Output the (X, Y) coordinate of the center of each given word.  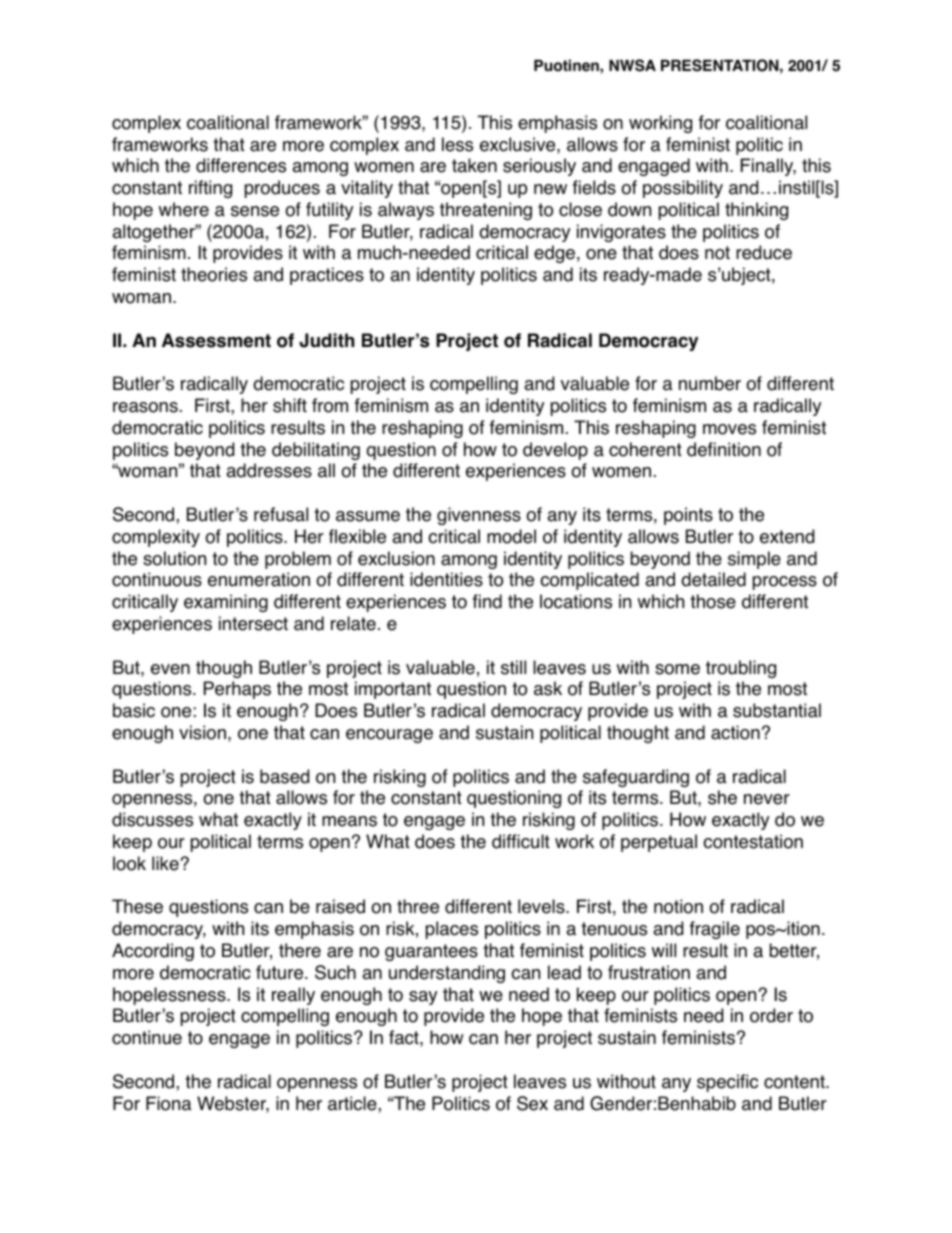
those (713, 601)
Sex (532, 1103)
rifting (210, 189)
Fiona (169, 1103)
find (487, 601)
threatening (486, 211)
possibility (683, 189)
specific (727, 1083)
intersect (253, 623)
